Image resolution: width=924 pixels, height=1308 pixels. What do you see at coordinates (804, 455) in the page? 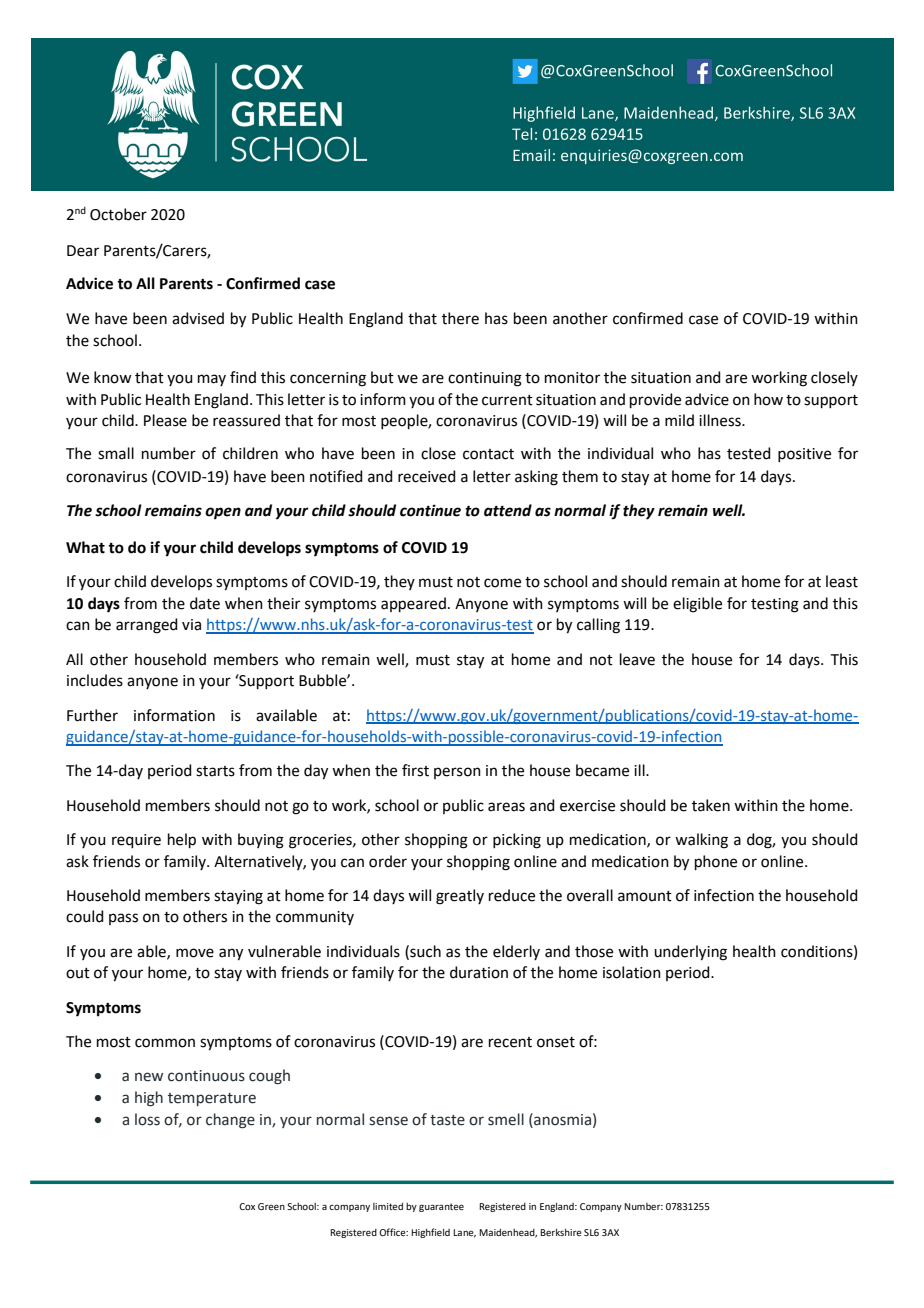
I see `positive` at bounding box center [804, 455].
